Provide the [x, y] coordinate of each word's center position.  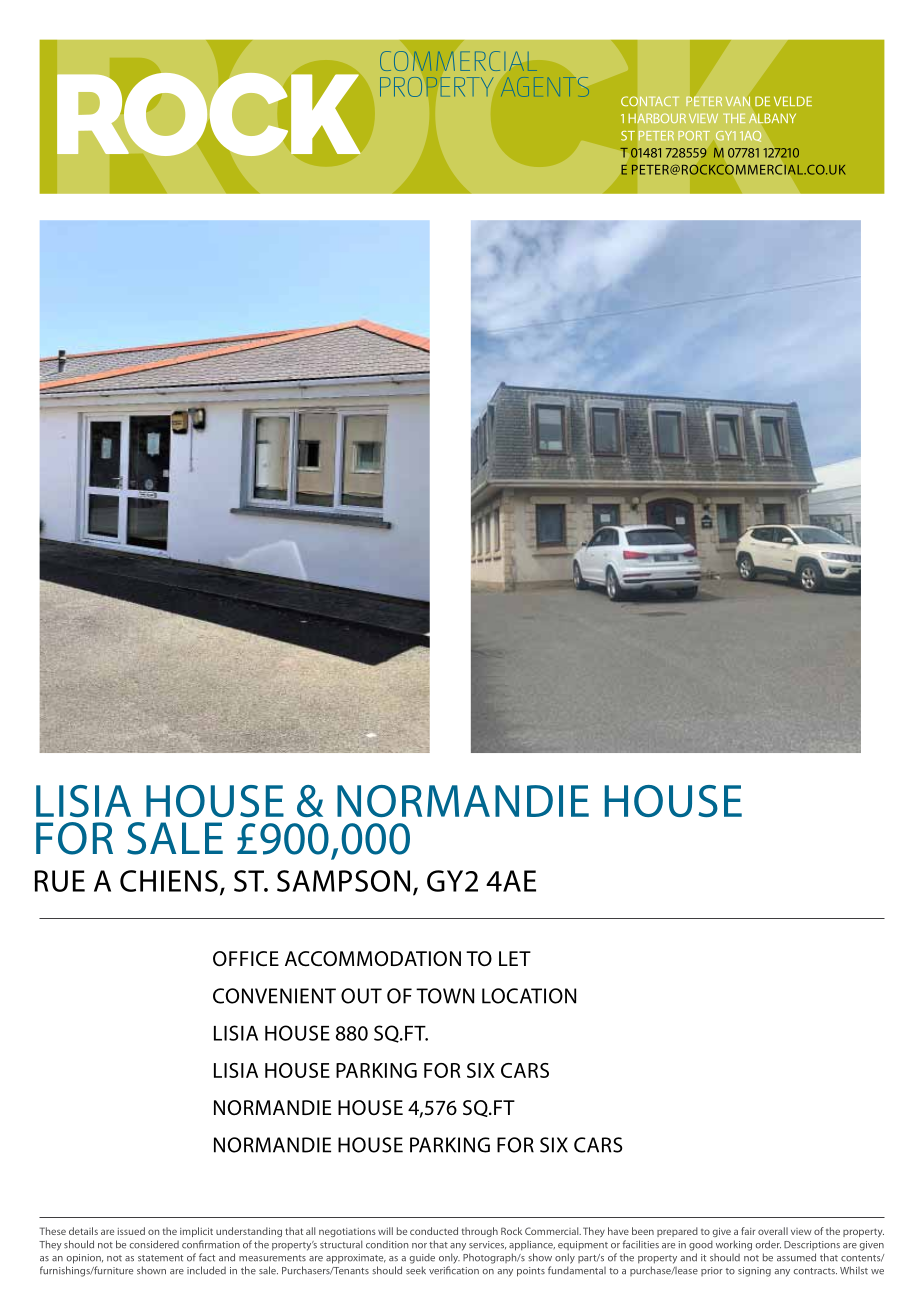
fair [748, 1231]
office [246, 959]
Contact [650, 101]
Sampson [343, 881]
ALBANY [772, 118]
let [515, 958]
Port [694, 136]
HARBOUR [657, 118]
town [445, 996]
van [738, 101]
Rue [60, 881]
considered [154, 1244]
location [529, 996]
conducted [434, 1231]
